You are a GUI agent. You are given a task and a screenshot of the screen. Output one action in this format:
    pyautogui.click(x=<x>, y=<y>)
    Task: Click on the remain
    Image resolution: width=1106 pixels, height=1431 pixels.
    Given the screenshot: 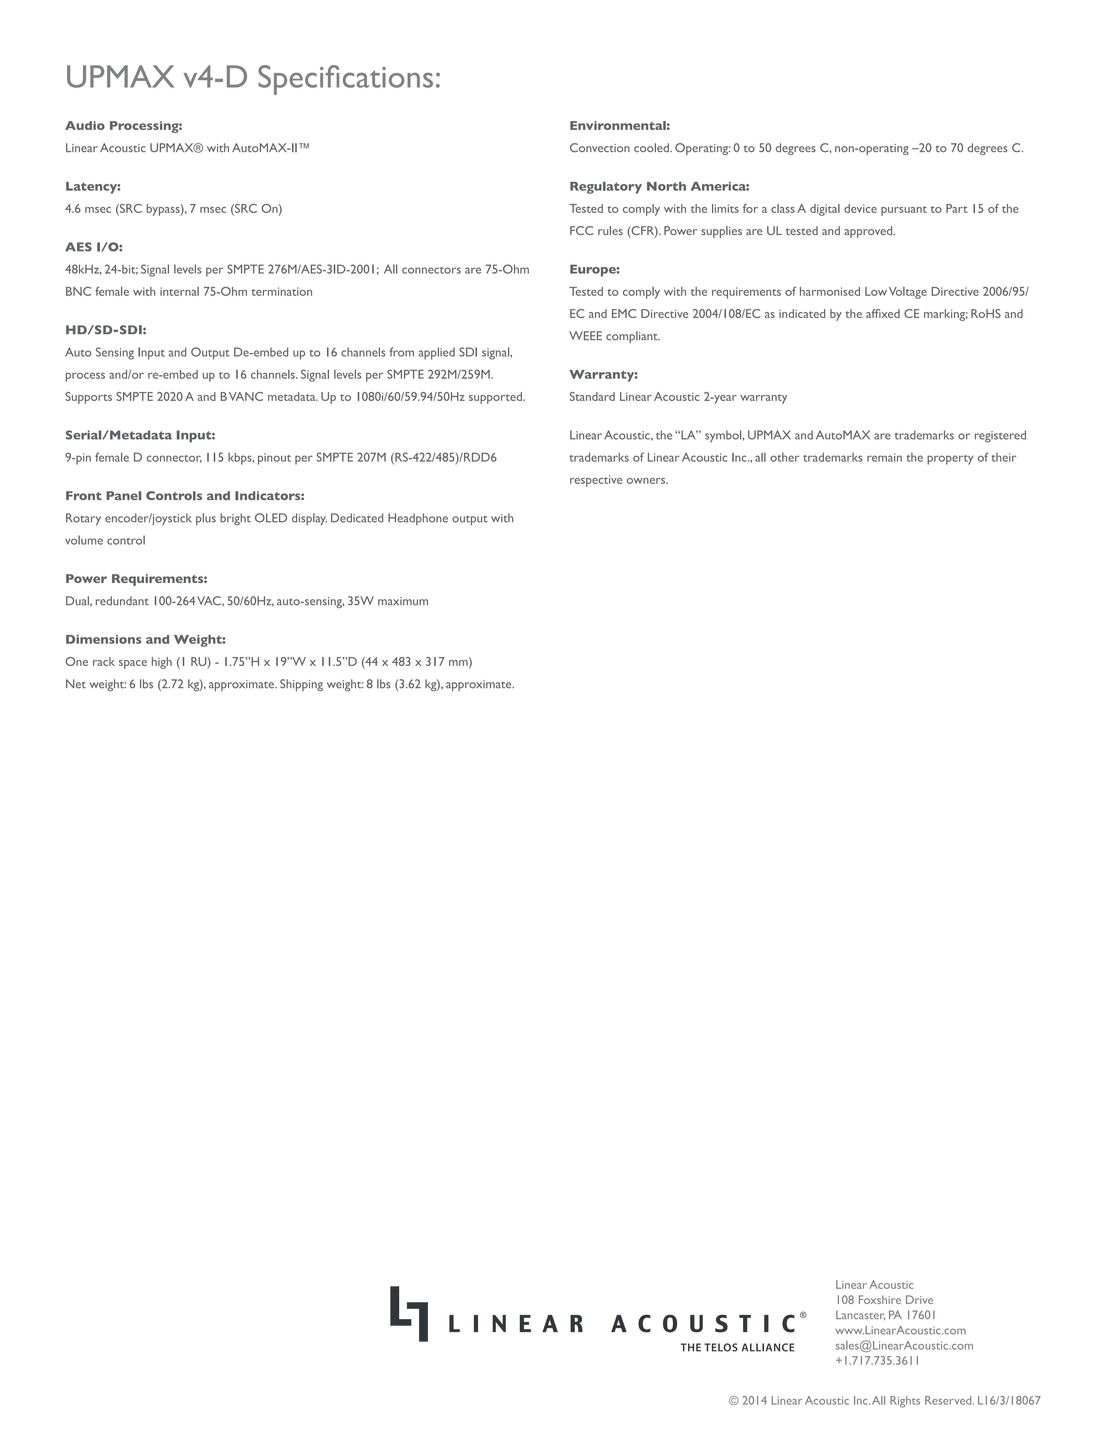 What is the action you would take?
    pyautogui.click(x=884, y=457)
